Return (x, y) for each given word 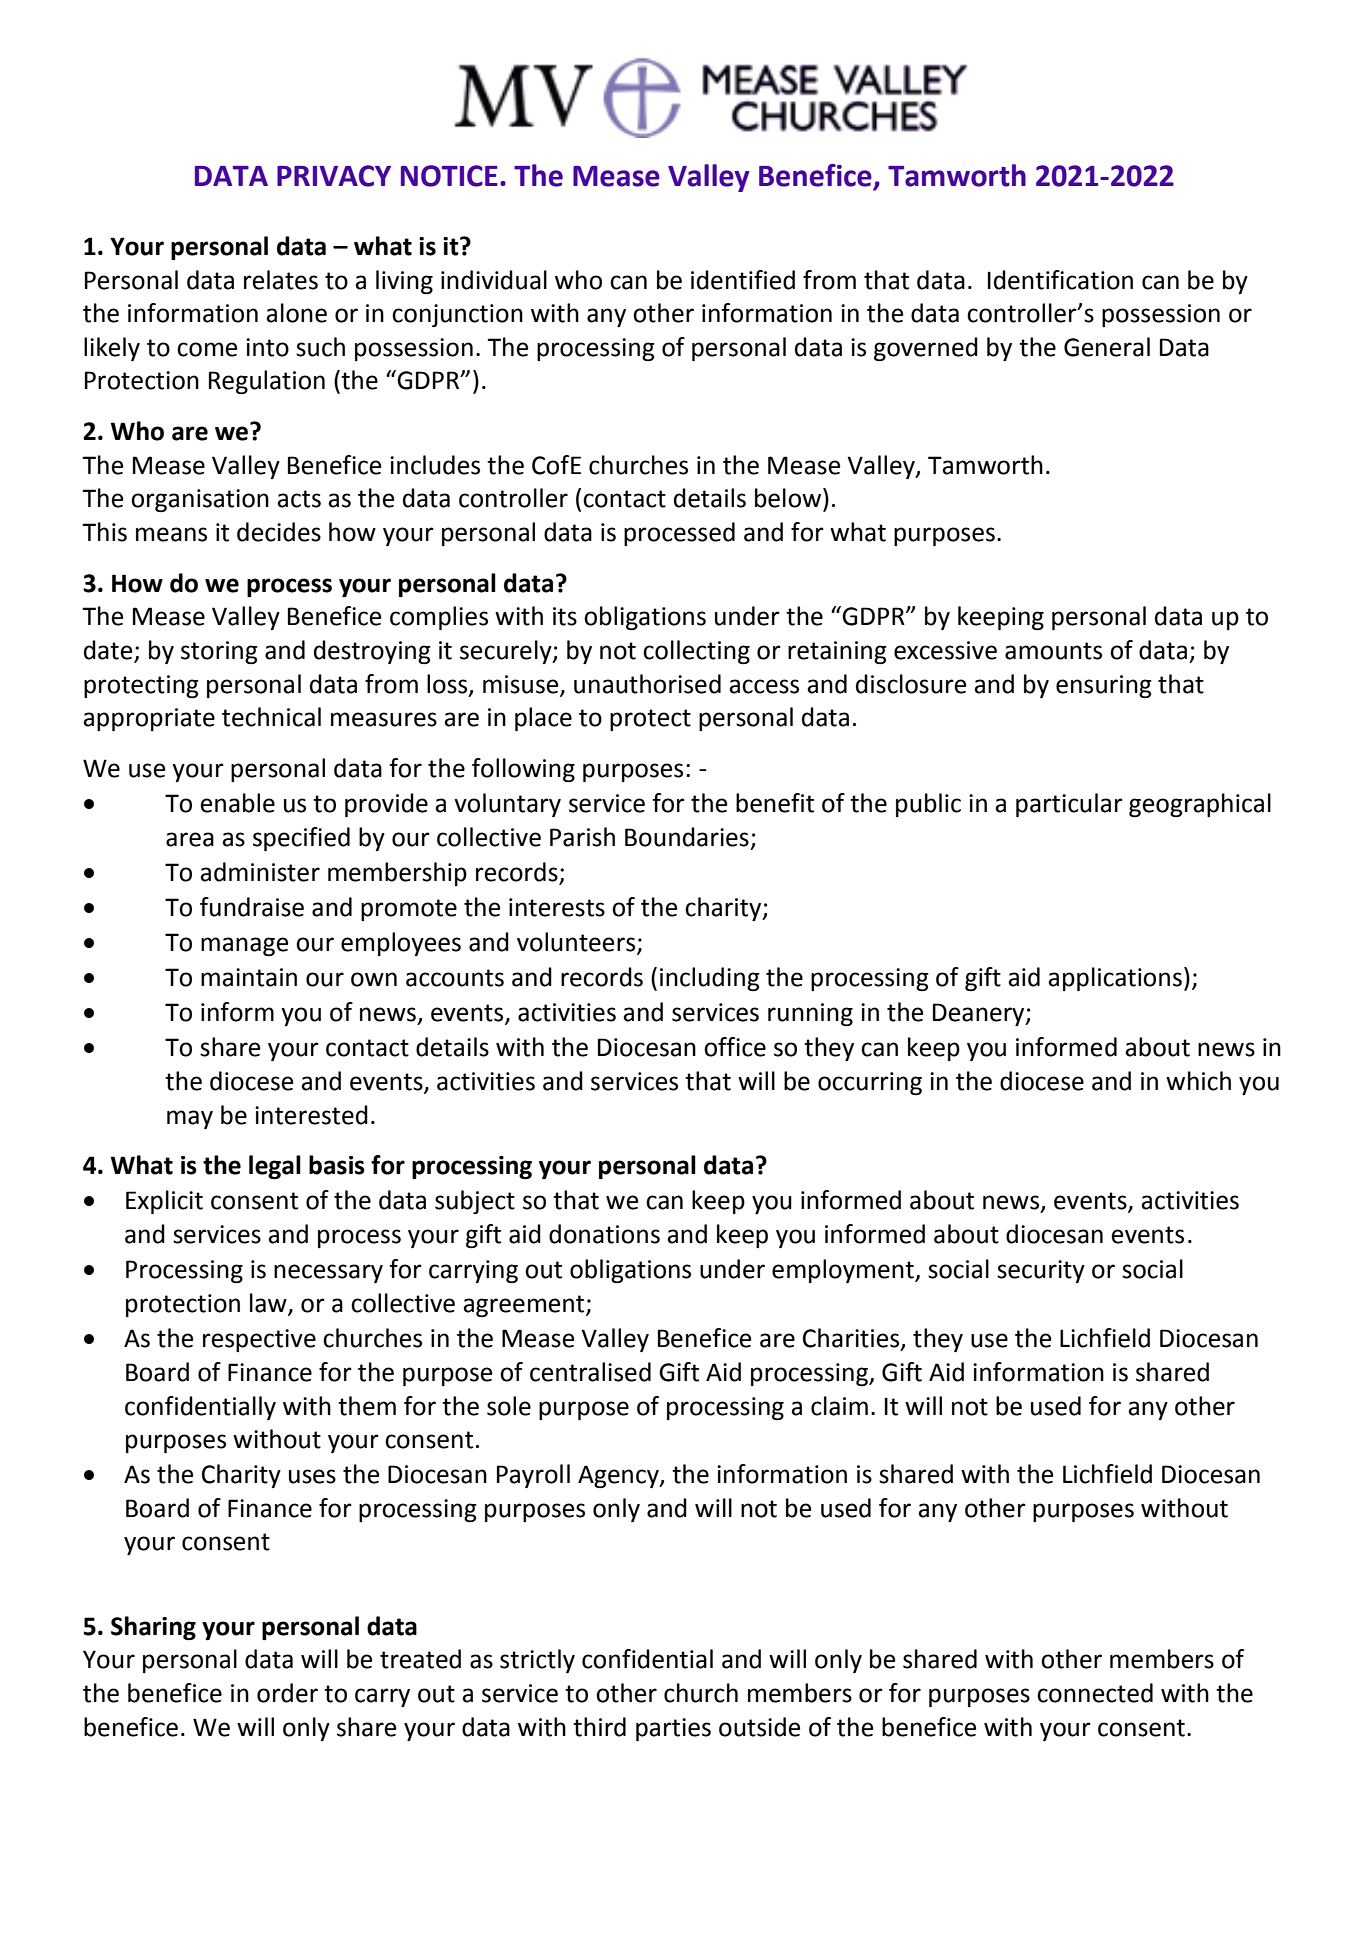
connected (1095, 1693)
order (287, 1693)
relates (281, 280)
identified (743, 280)
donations (604, 1234)
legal (275, 1167)
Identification (1060, 280)
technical (271, 717)
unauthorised (647, 684)
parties (673, 1729)
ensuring (1104, 686)
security (1041, 1271)
